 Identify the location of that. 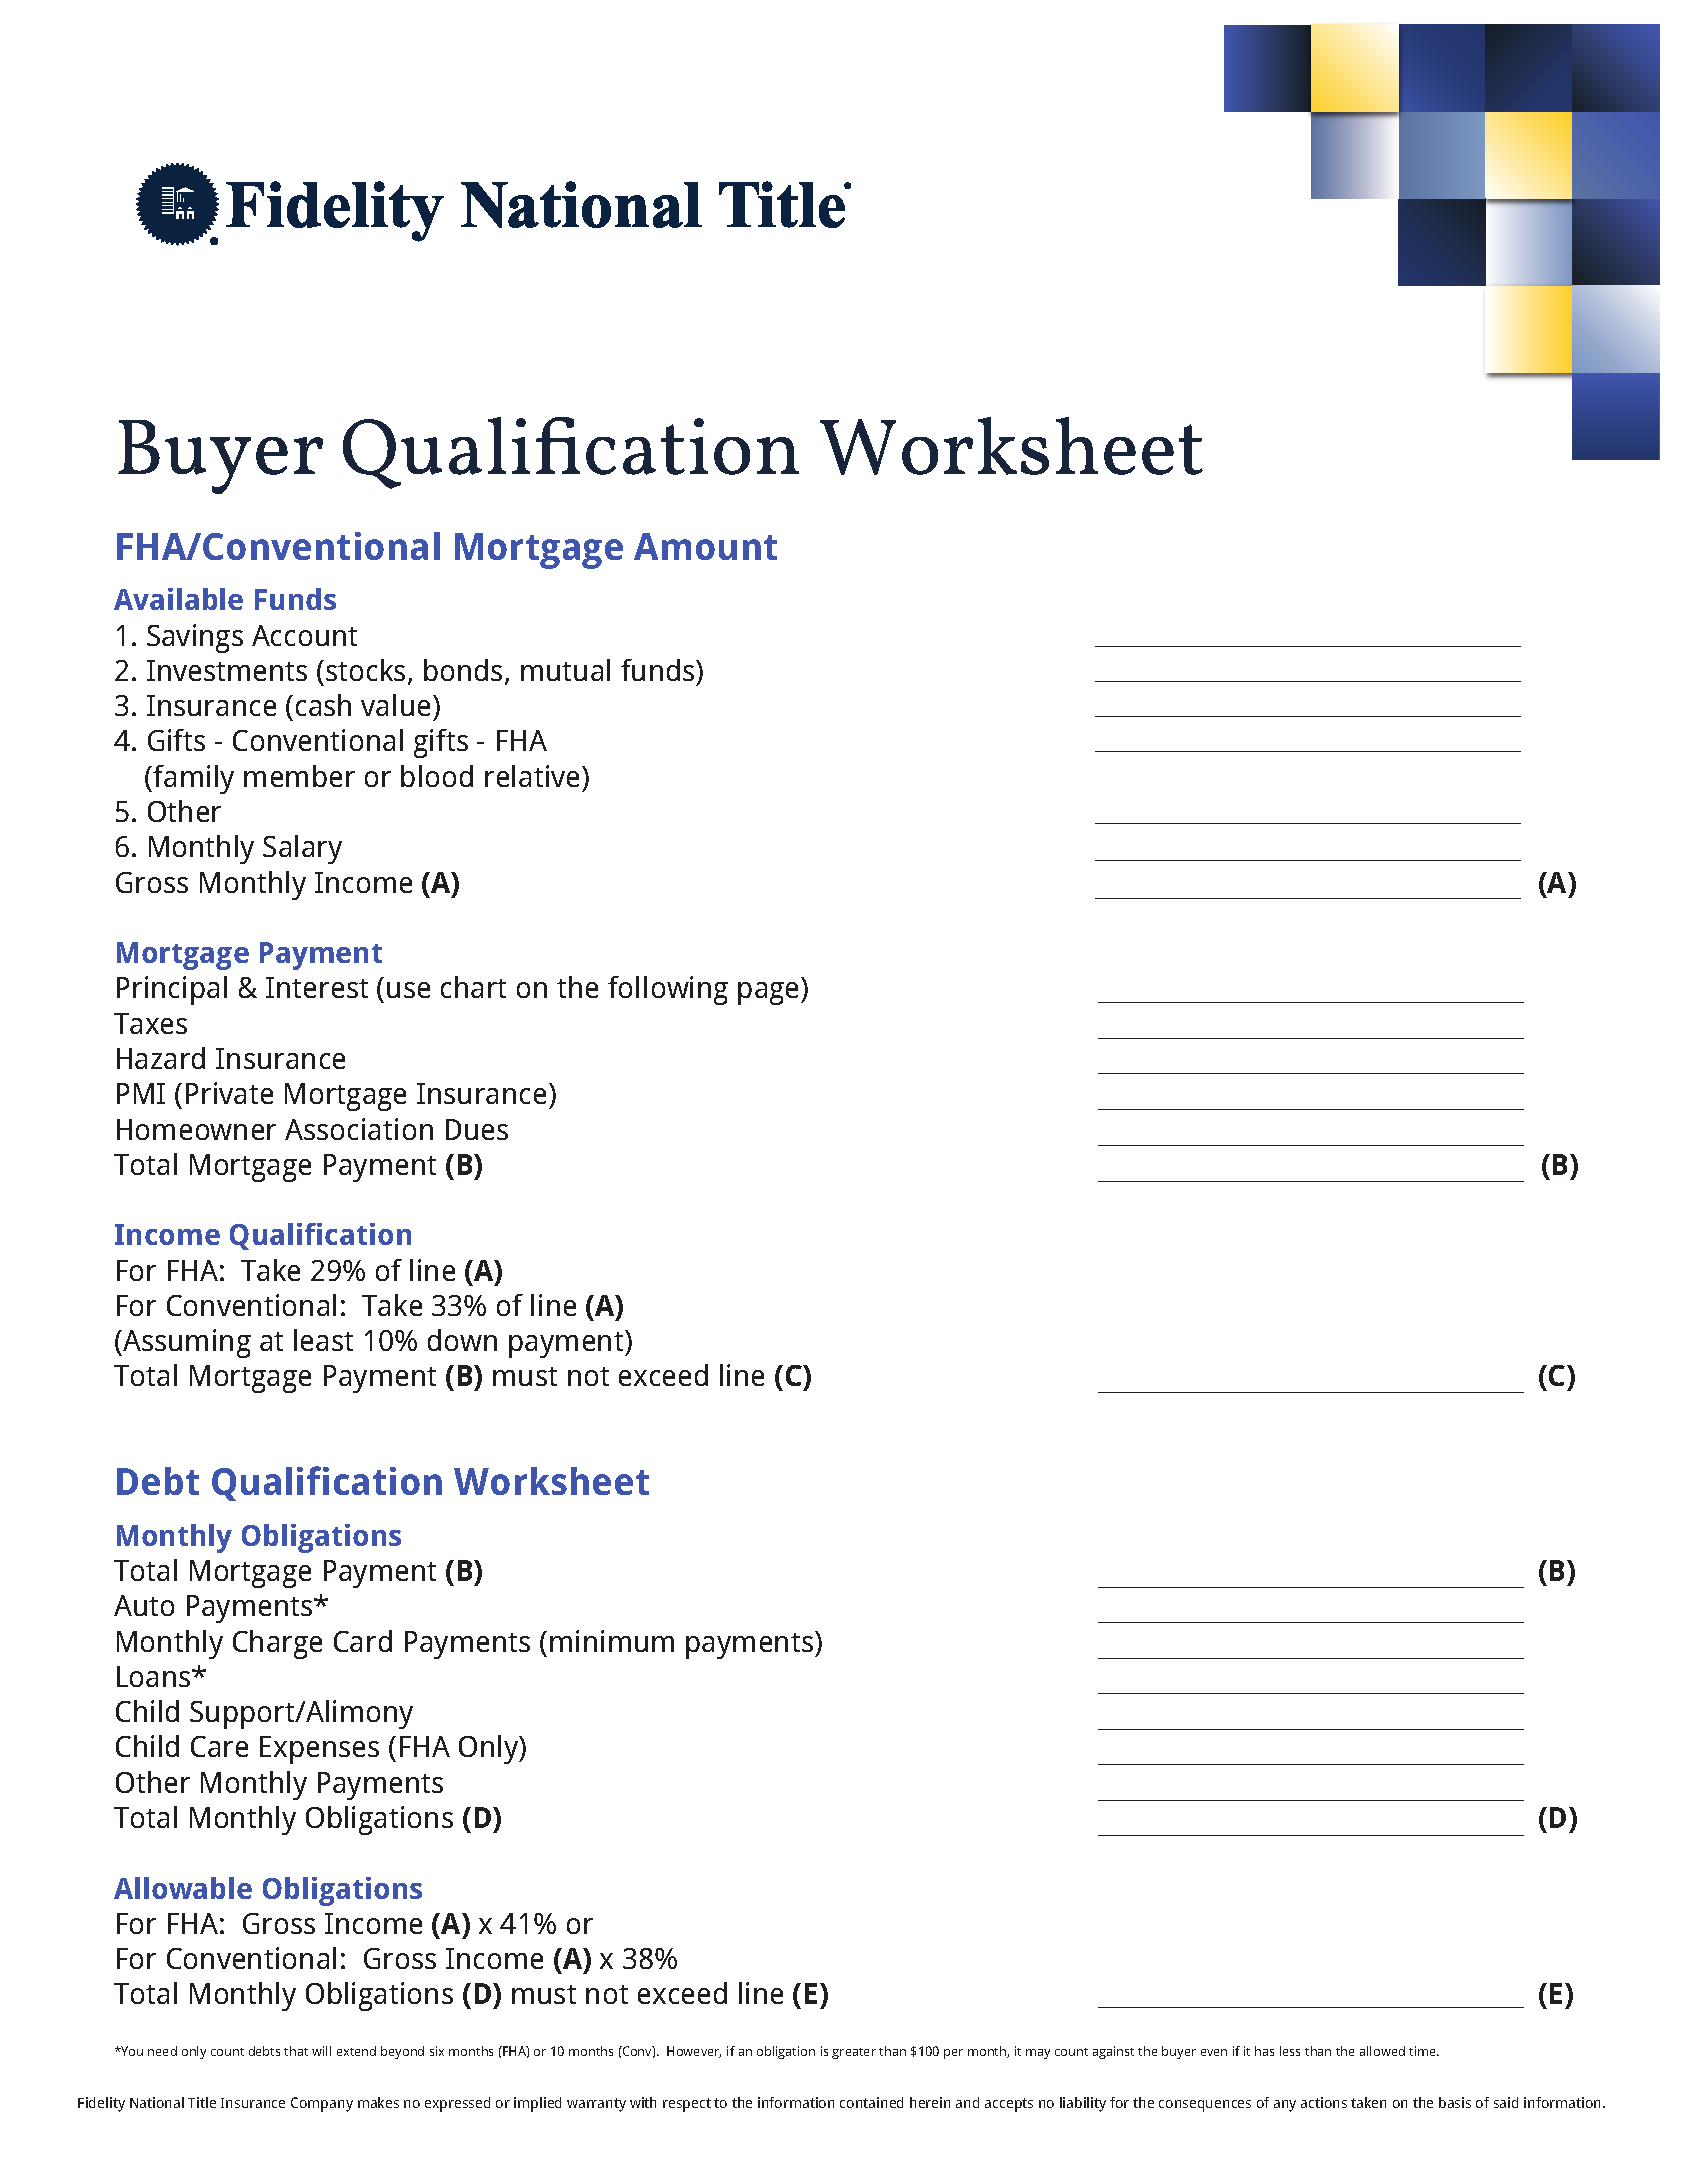
(296, 2051).
